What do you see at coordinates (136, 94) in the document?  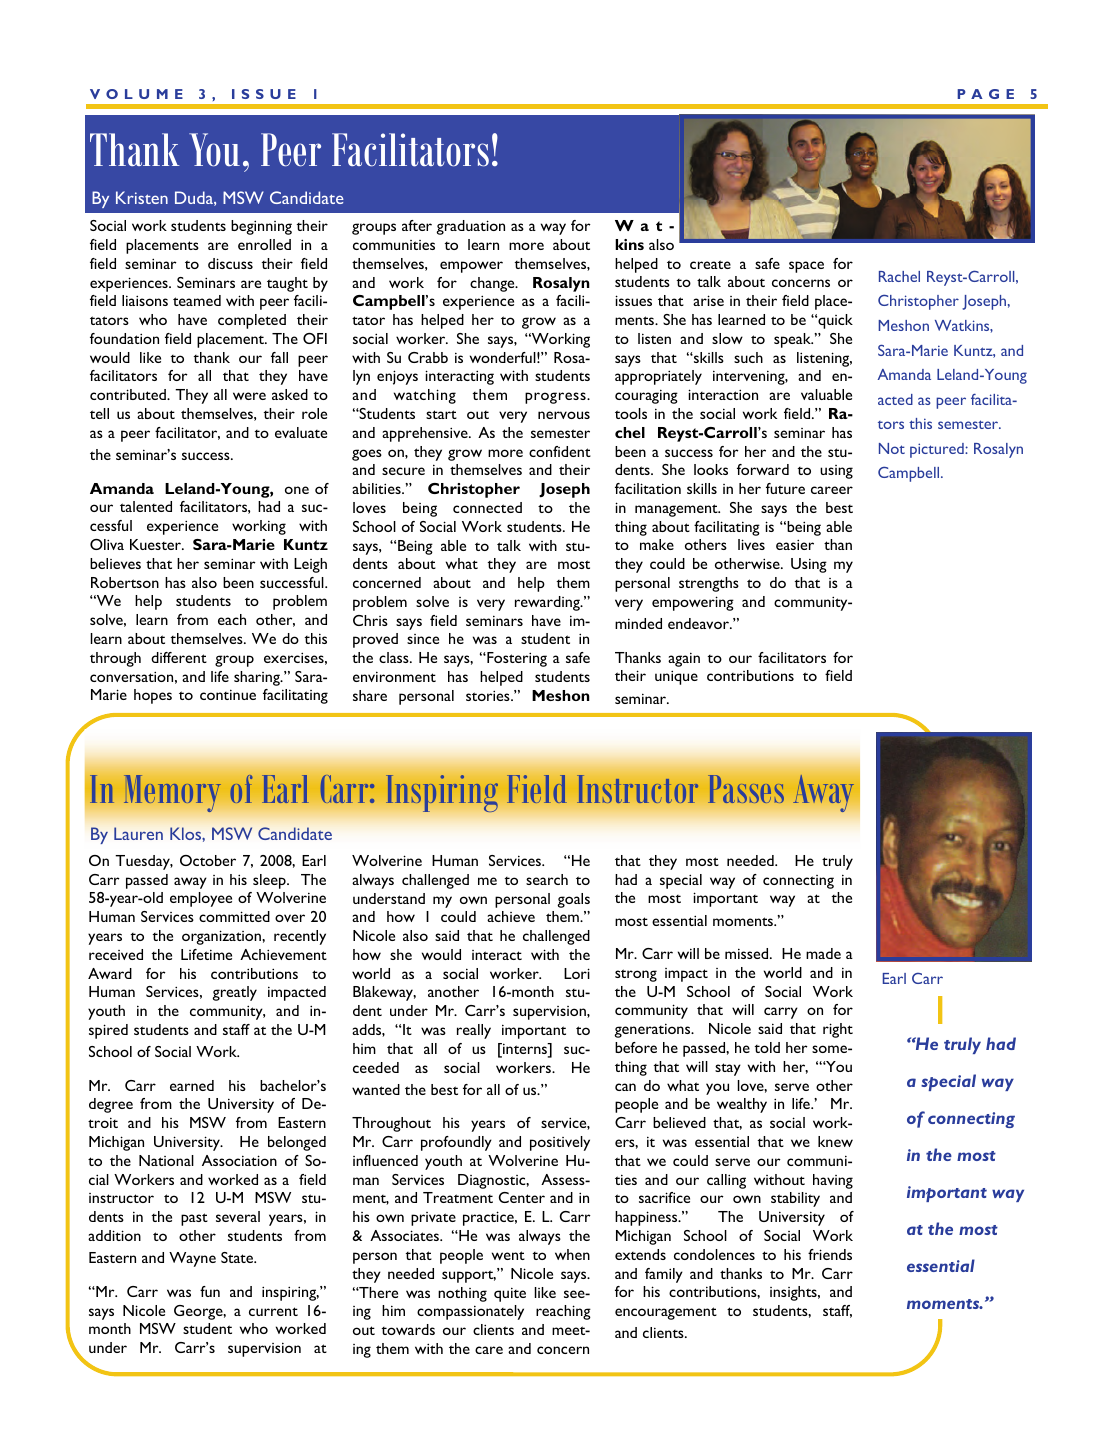 I see `VOLUME` at bounding box center [136, 94].
